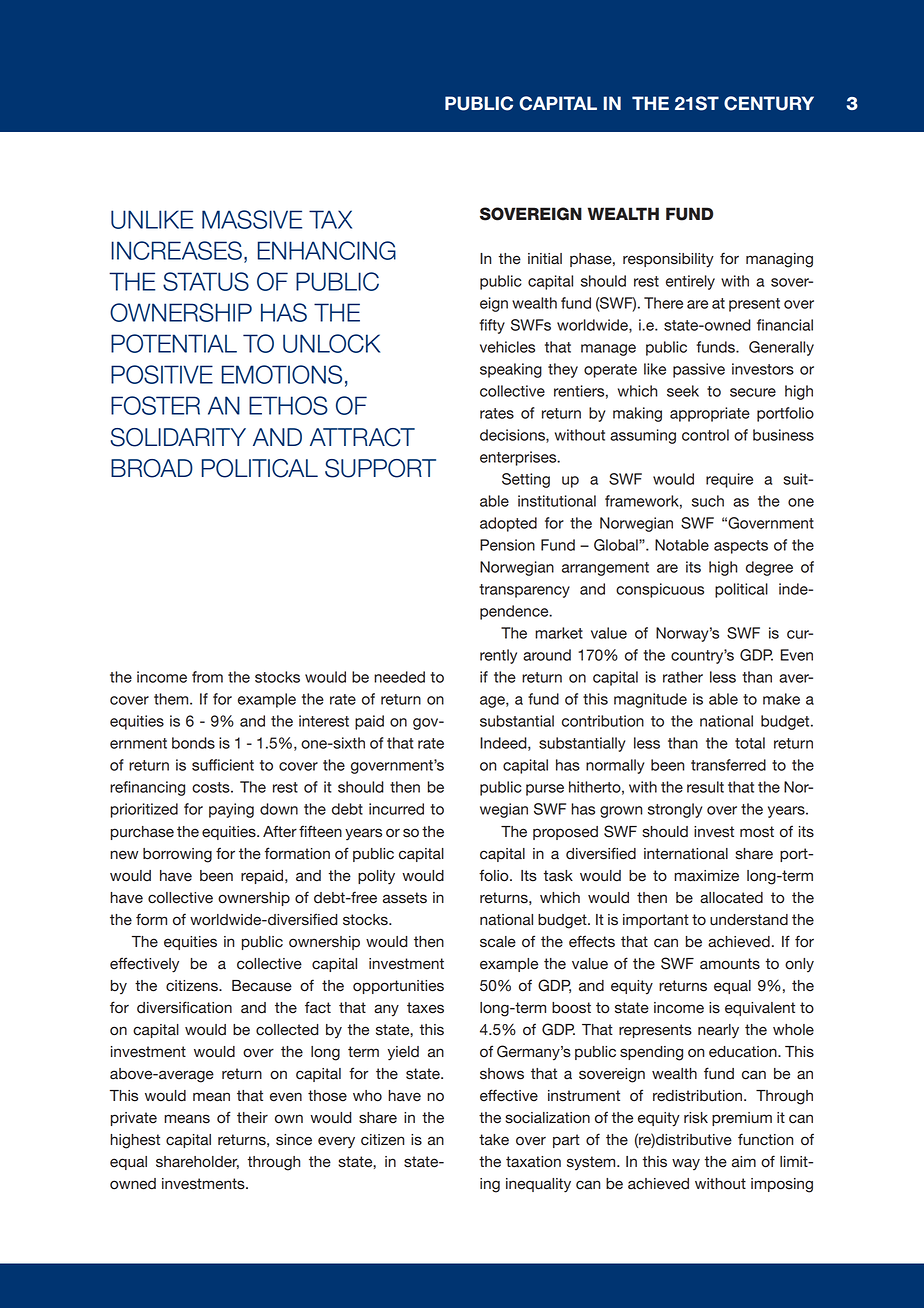  Describe the element at coordinates (207, 677) in the screenshot. I see `from` at that location.
